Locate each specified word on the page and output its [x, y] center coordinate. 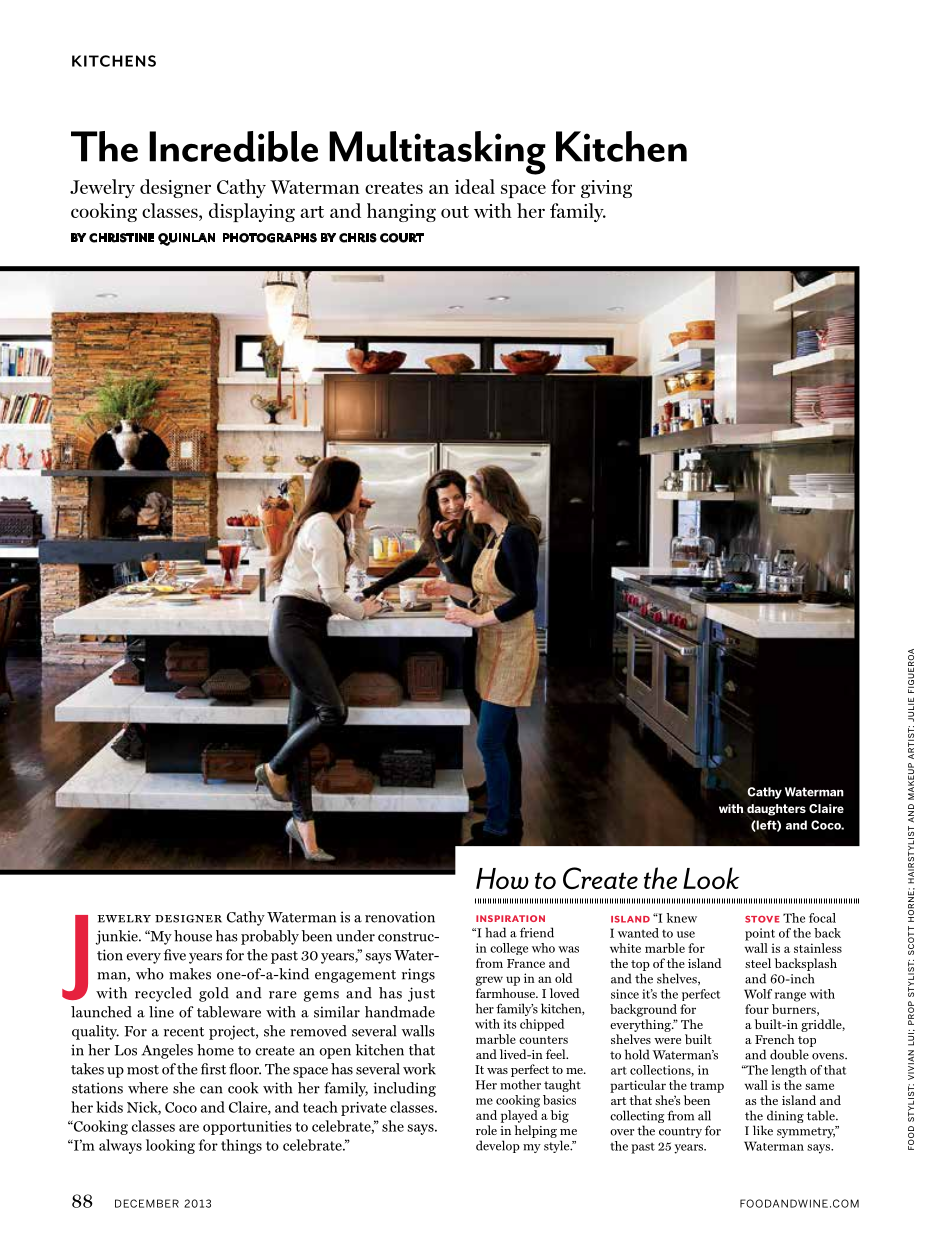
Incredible [233, 146]
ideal [475, 186]
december [147, 1203]
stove [762, 919]
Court [402, 238]
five [174, 955]
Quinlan [186, 239]
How [502, 878]
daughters [776, 810]
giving [606, 189]
